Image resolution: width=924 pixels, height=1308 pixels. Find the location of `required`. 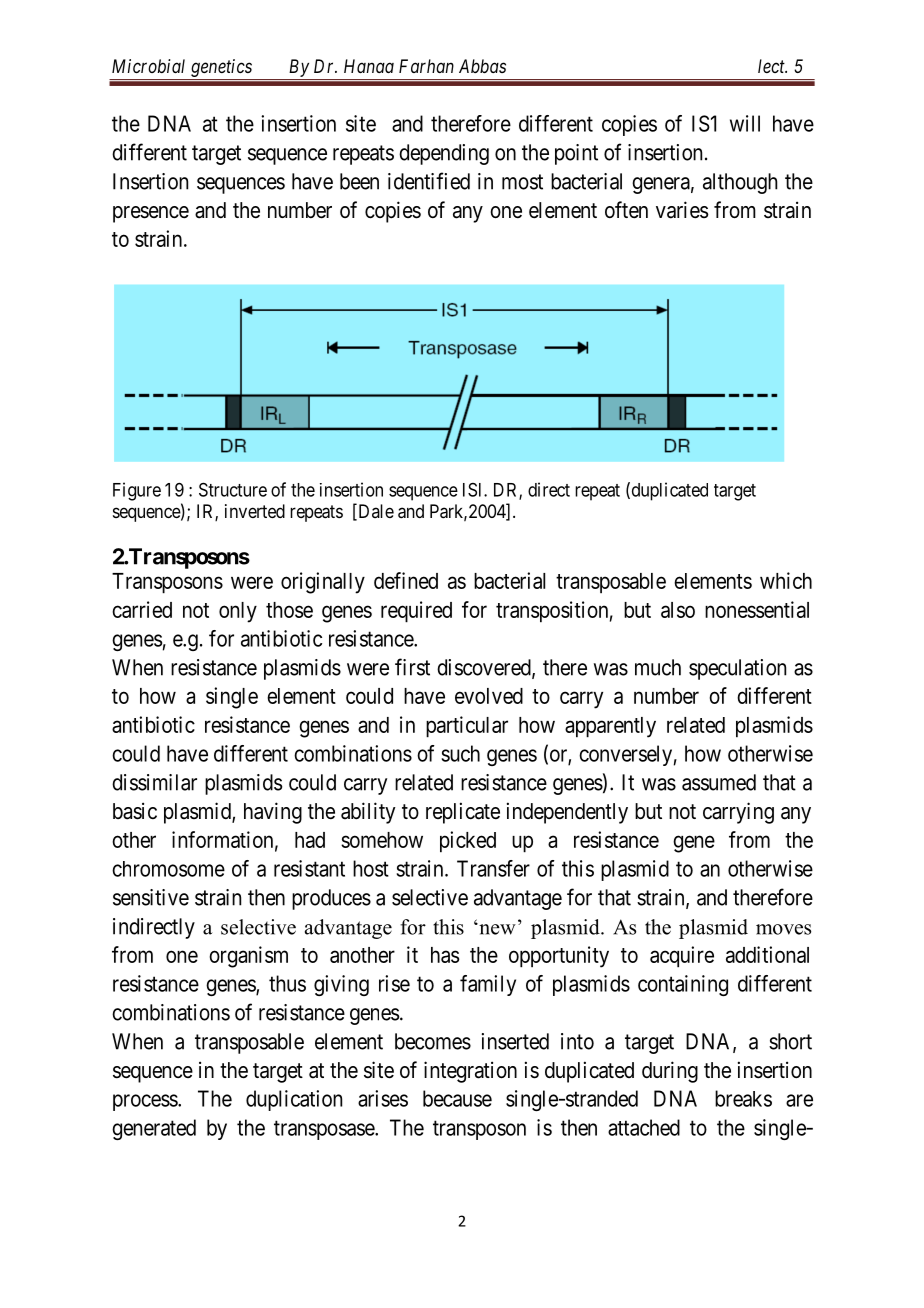

required is located at coordinates (416, 612).
